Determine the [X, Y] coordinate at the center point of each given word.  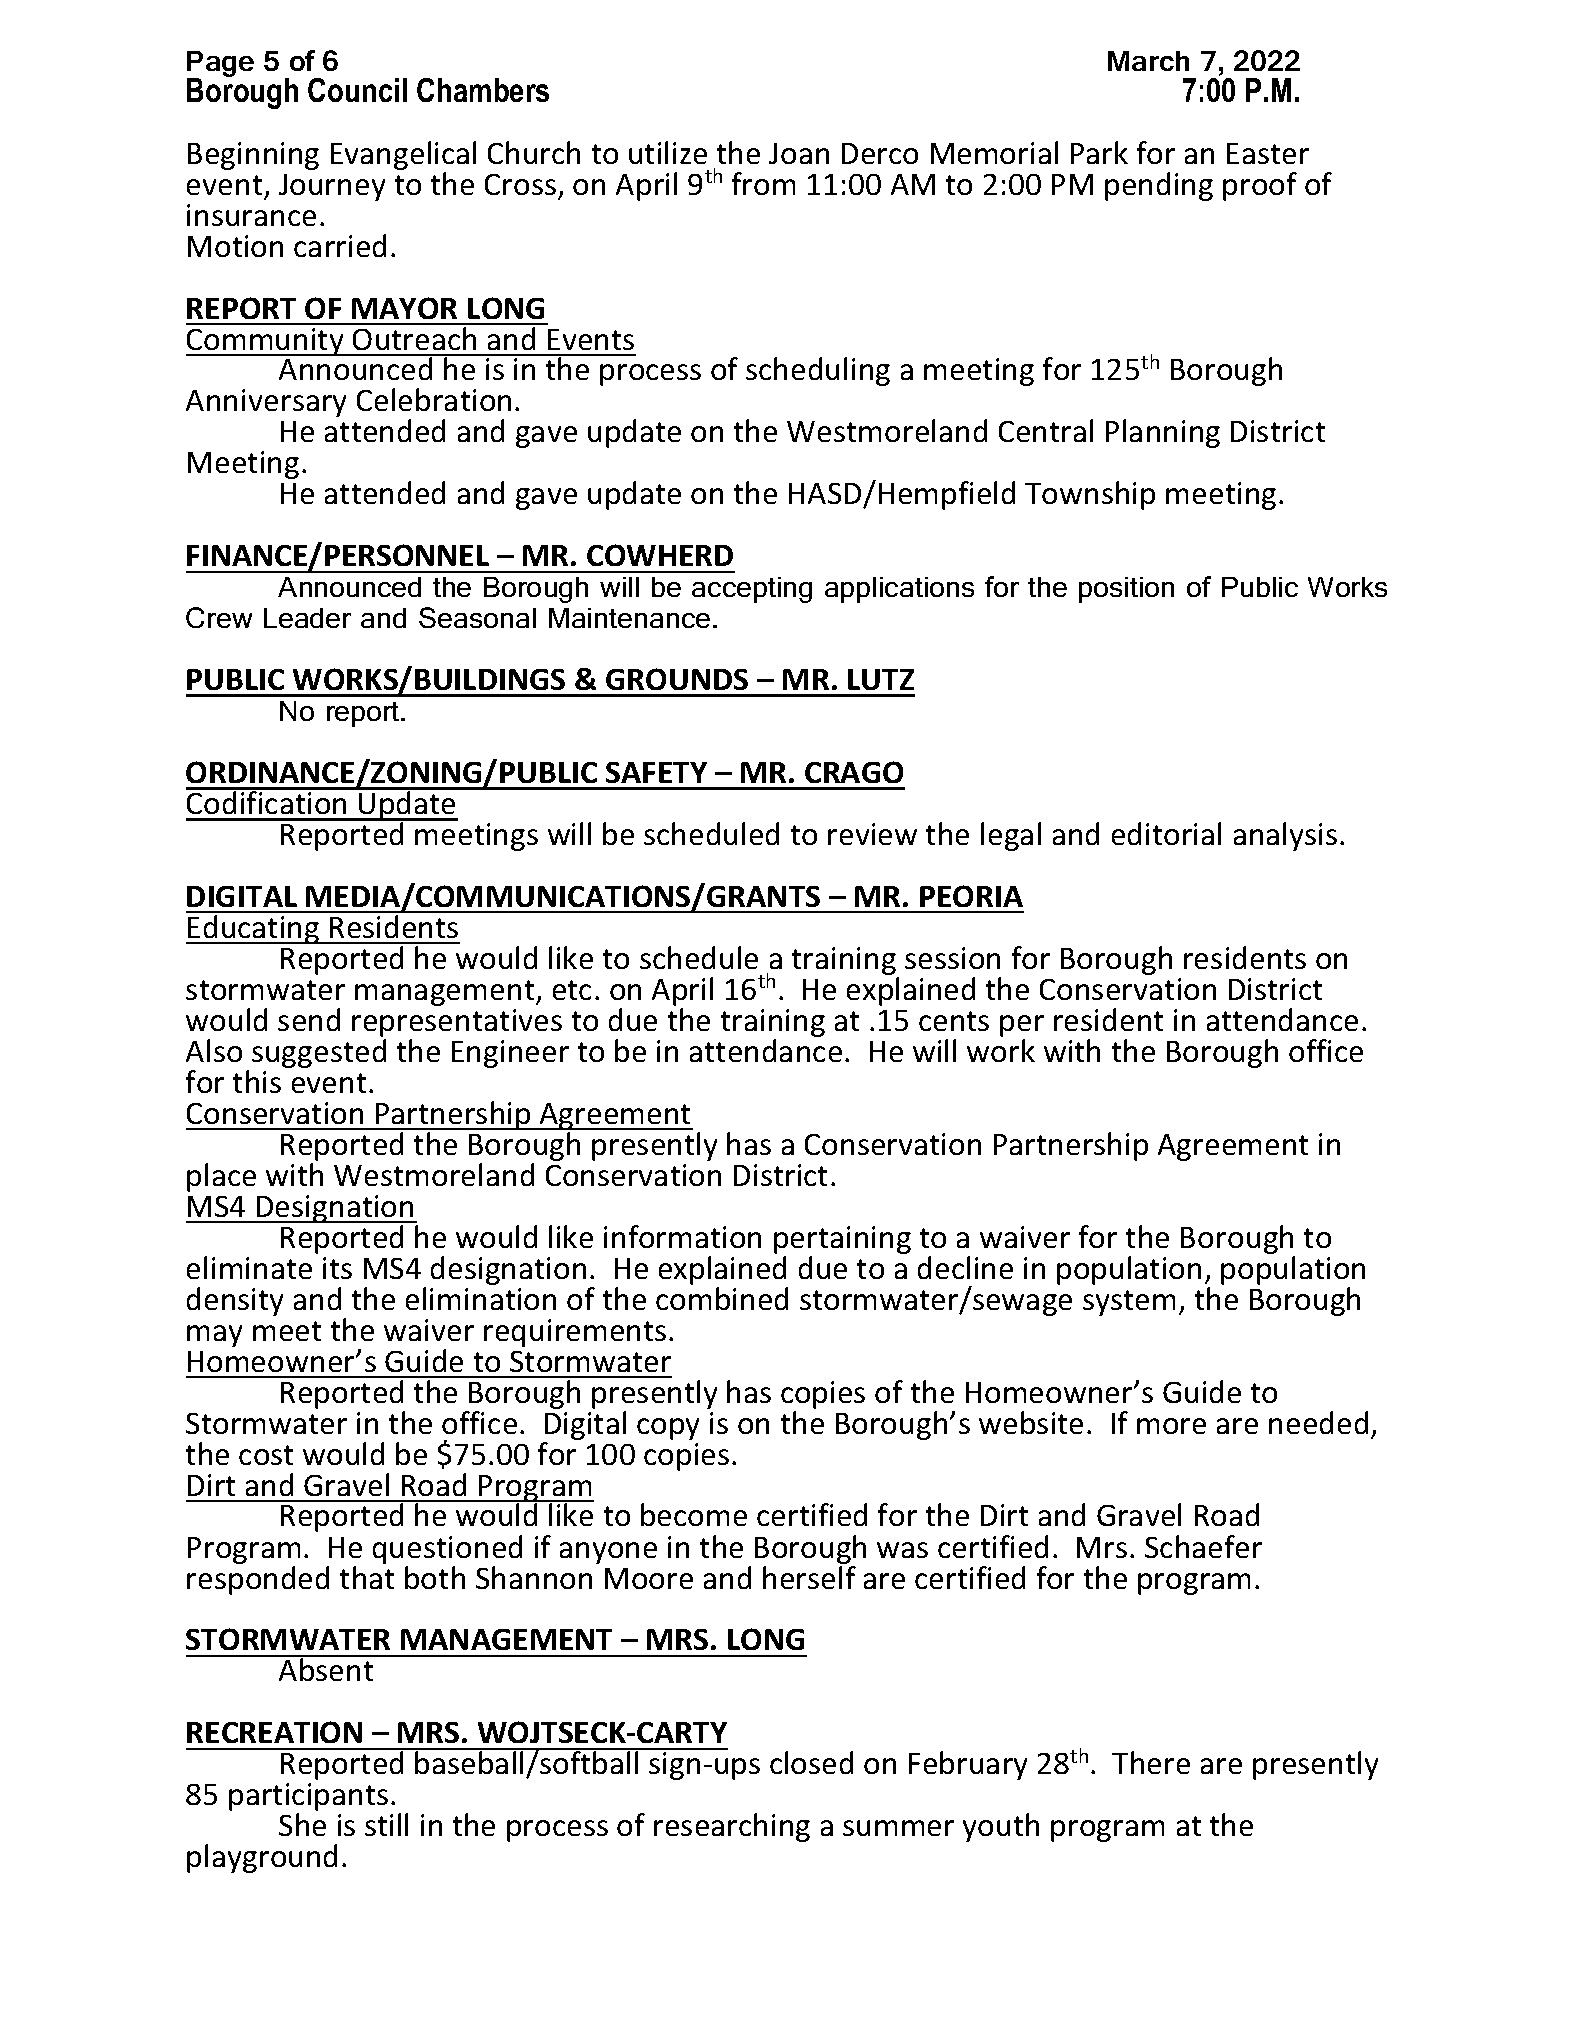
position [1126, 590]
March [1148, 61]
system [1129, 1303]
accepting [752, 590]
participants [308, 1798]
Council [357, 90]
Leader [307, 618]
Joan [799, 153]
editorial [1166, 833]
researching [732, 1827]
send [309, 1019]
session [952, 958]
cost [266, 1455]
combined [722, 1298]
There [1151, 1762]
